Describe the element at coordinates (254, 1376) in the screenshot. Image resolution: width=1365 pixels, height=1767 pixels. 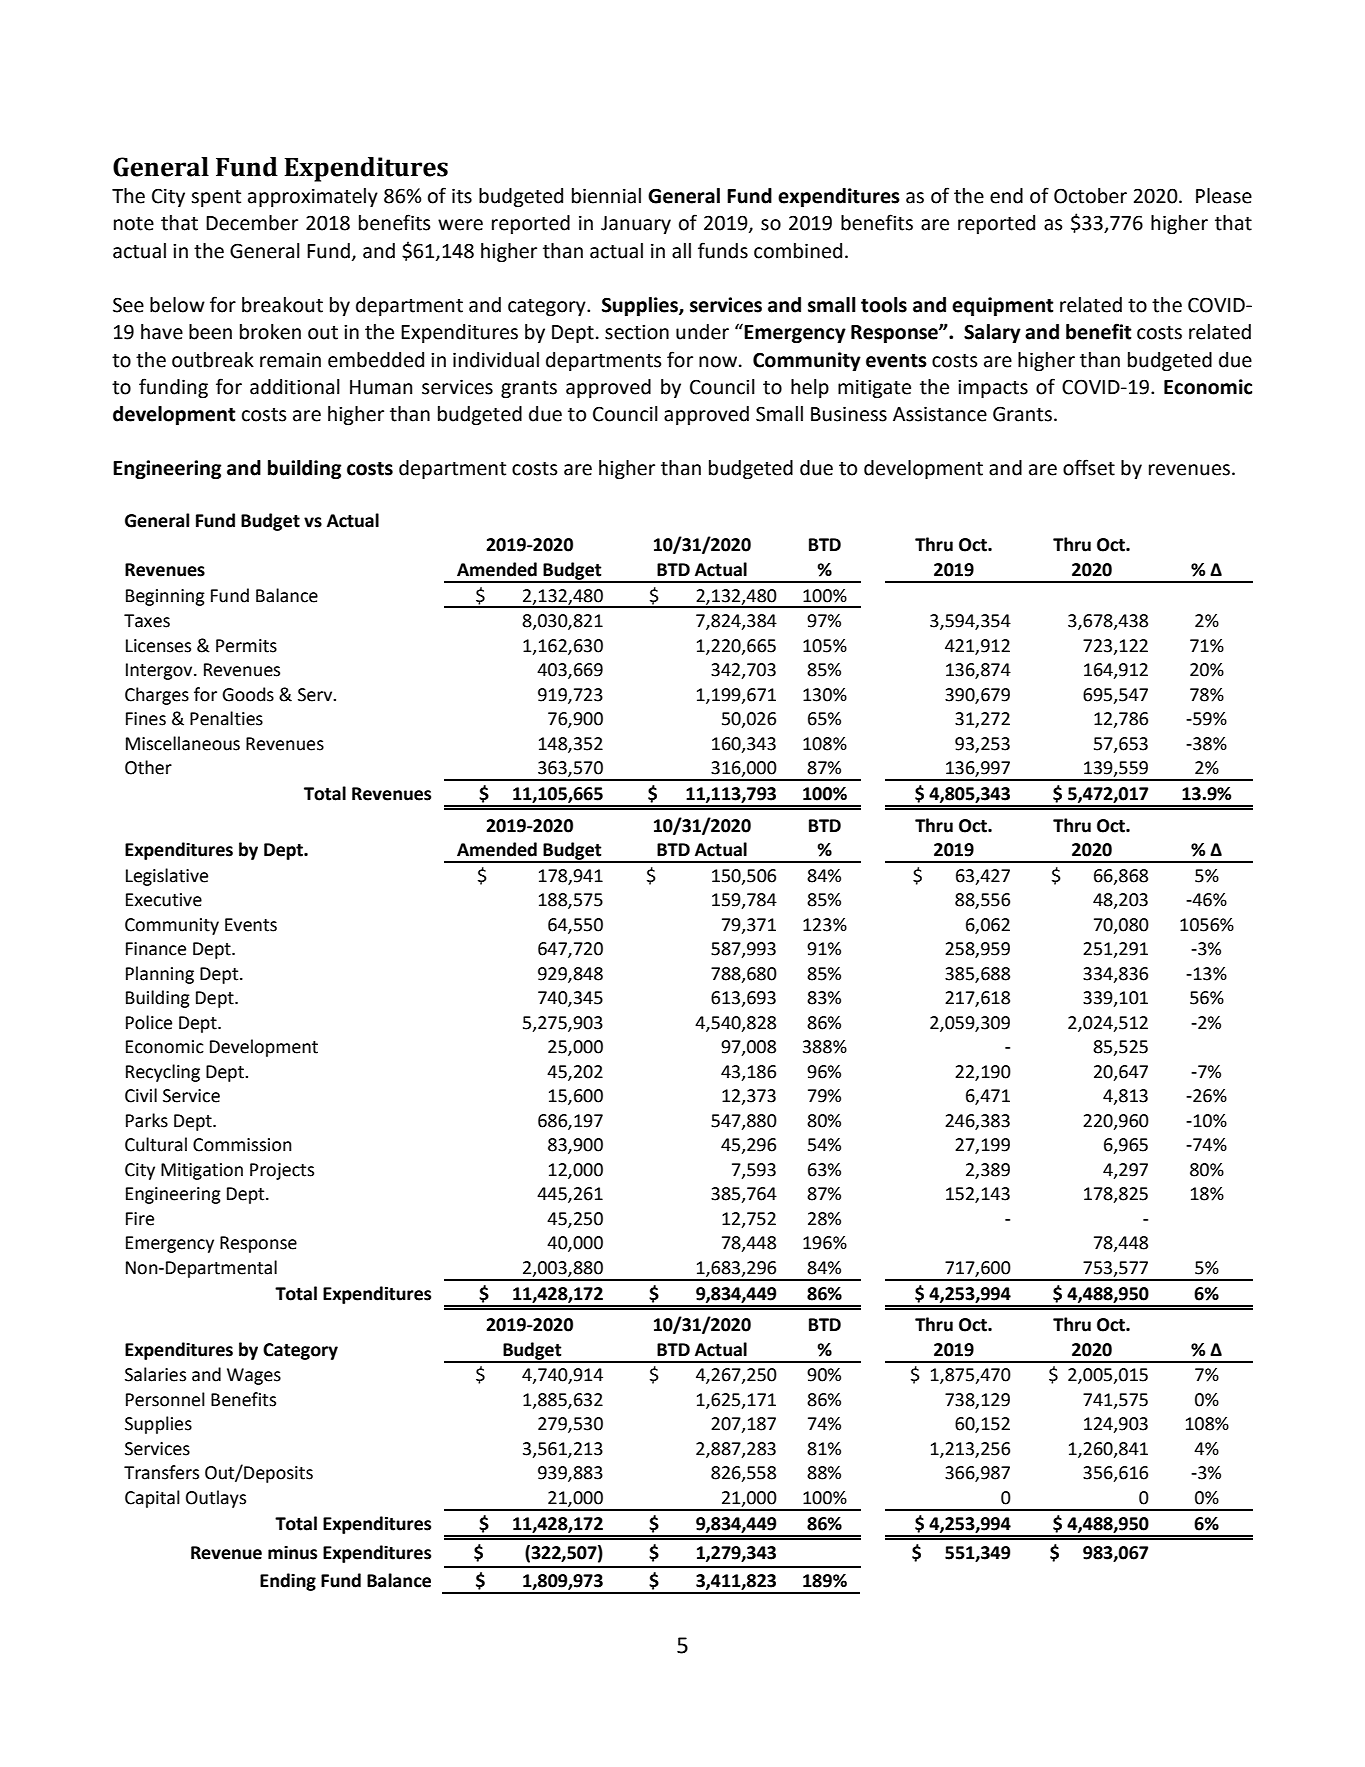
I see `Wages` at that location.
